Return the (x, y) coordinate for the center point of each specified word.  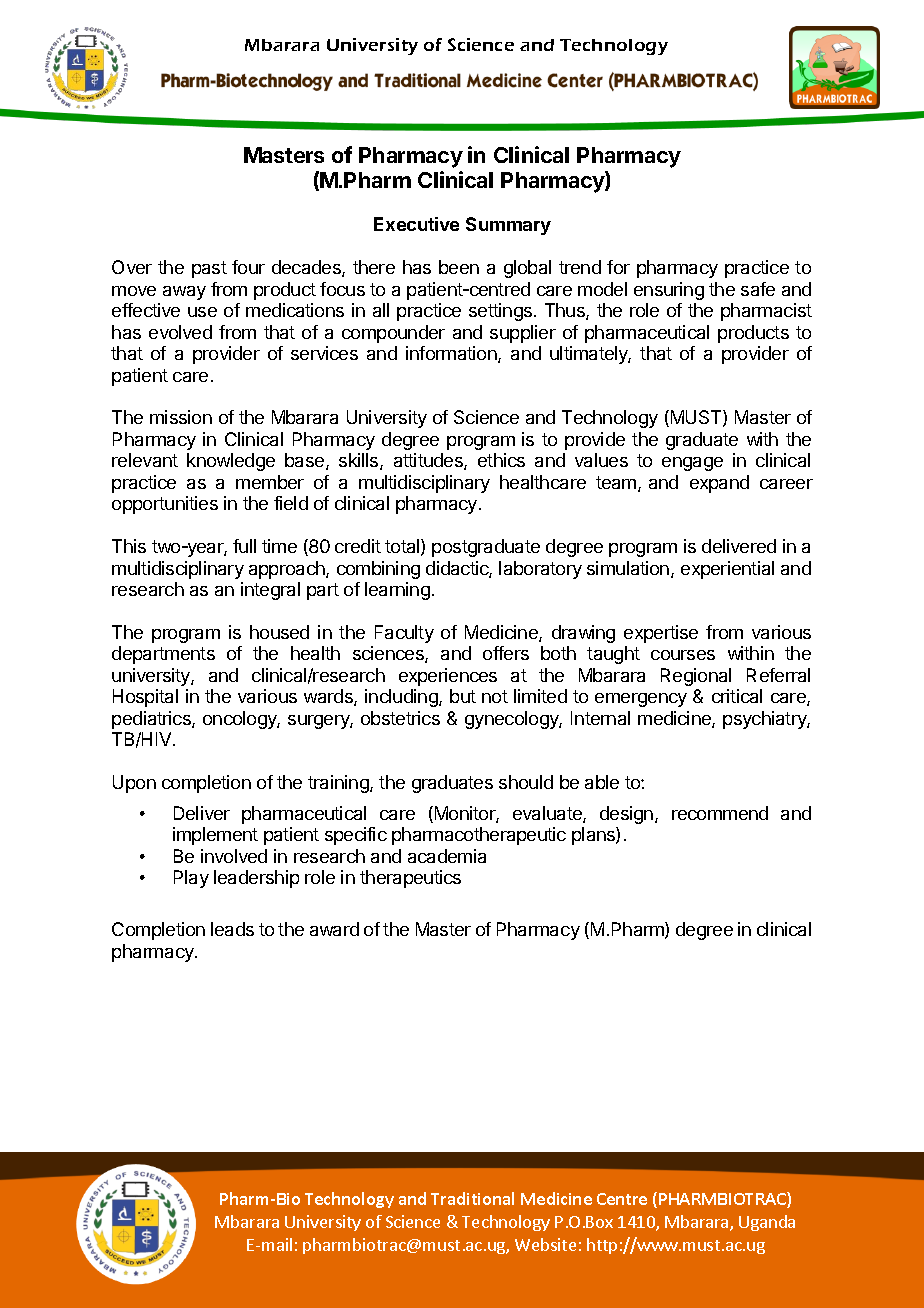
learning (397, 591)
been (459, 267)
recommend (720, 813)
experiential (727, 570)
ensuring (669, 291)
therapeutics (410, 879)
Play (191, 879)
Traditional (472, 1198)
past (209, 269)
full (244, 546)
